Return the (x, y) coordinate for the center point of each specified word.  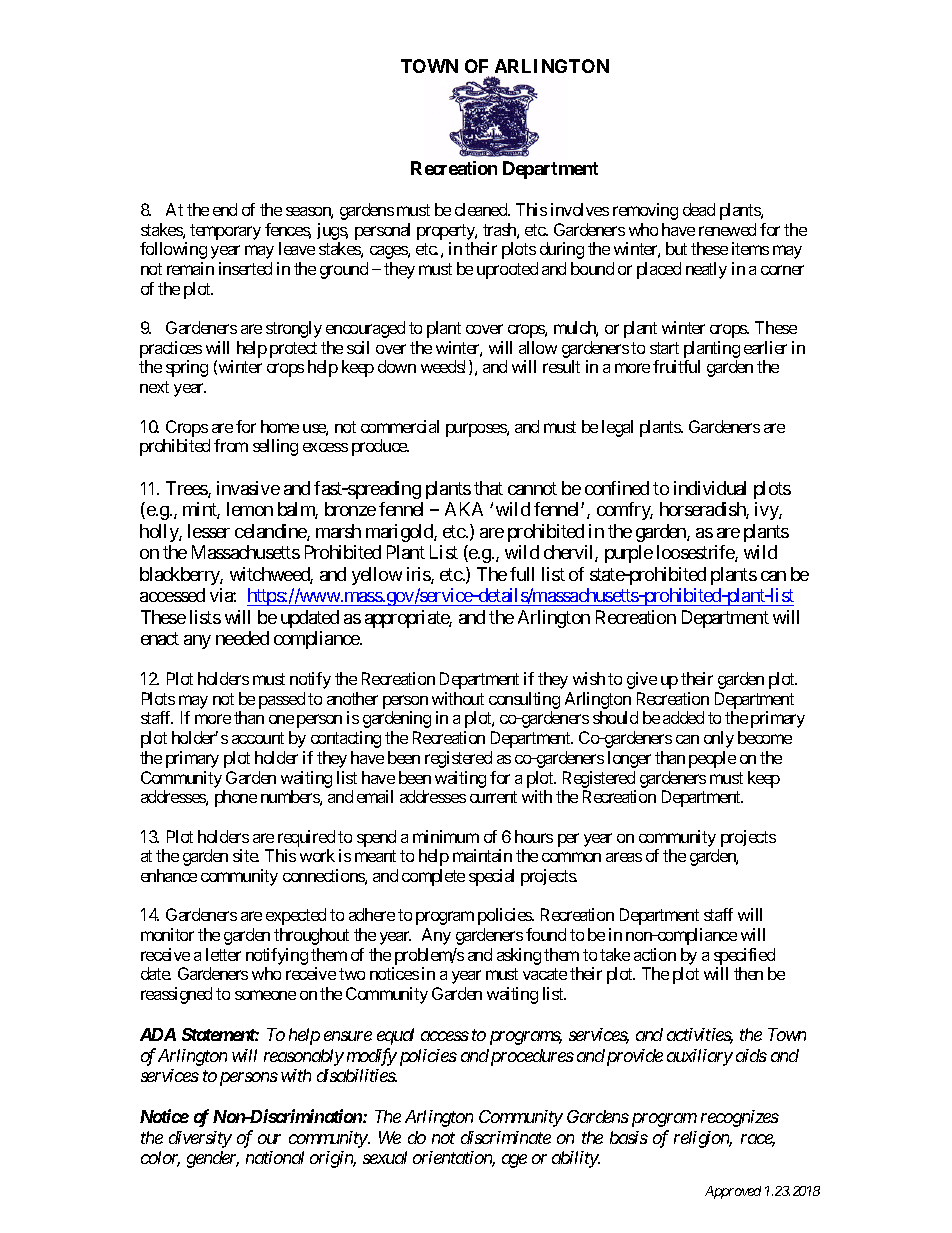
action (655, 954)
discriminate (506, 1137)
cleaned (482, 209)
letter (223, 954)
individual (710, 488)
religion (703, 1139)
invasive (248, 488)
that (488, 488)
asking (519, 956)
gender (213, 1159)
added (683, 717)
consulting (524, 700)
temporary (225, 232)
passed (282, 700)
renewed (727, 229)
